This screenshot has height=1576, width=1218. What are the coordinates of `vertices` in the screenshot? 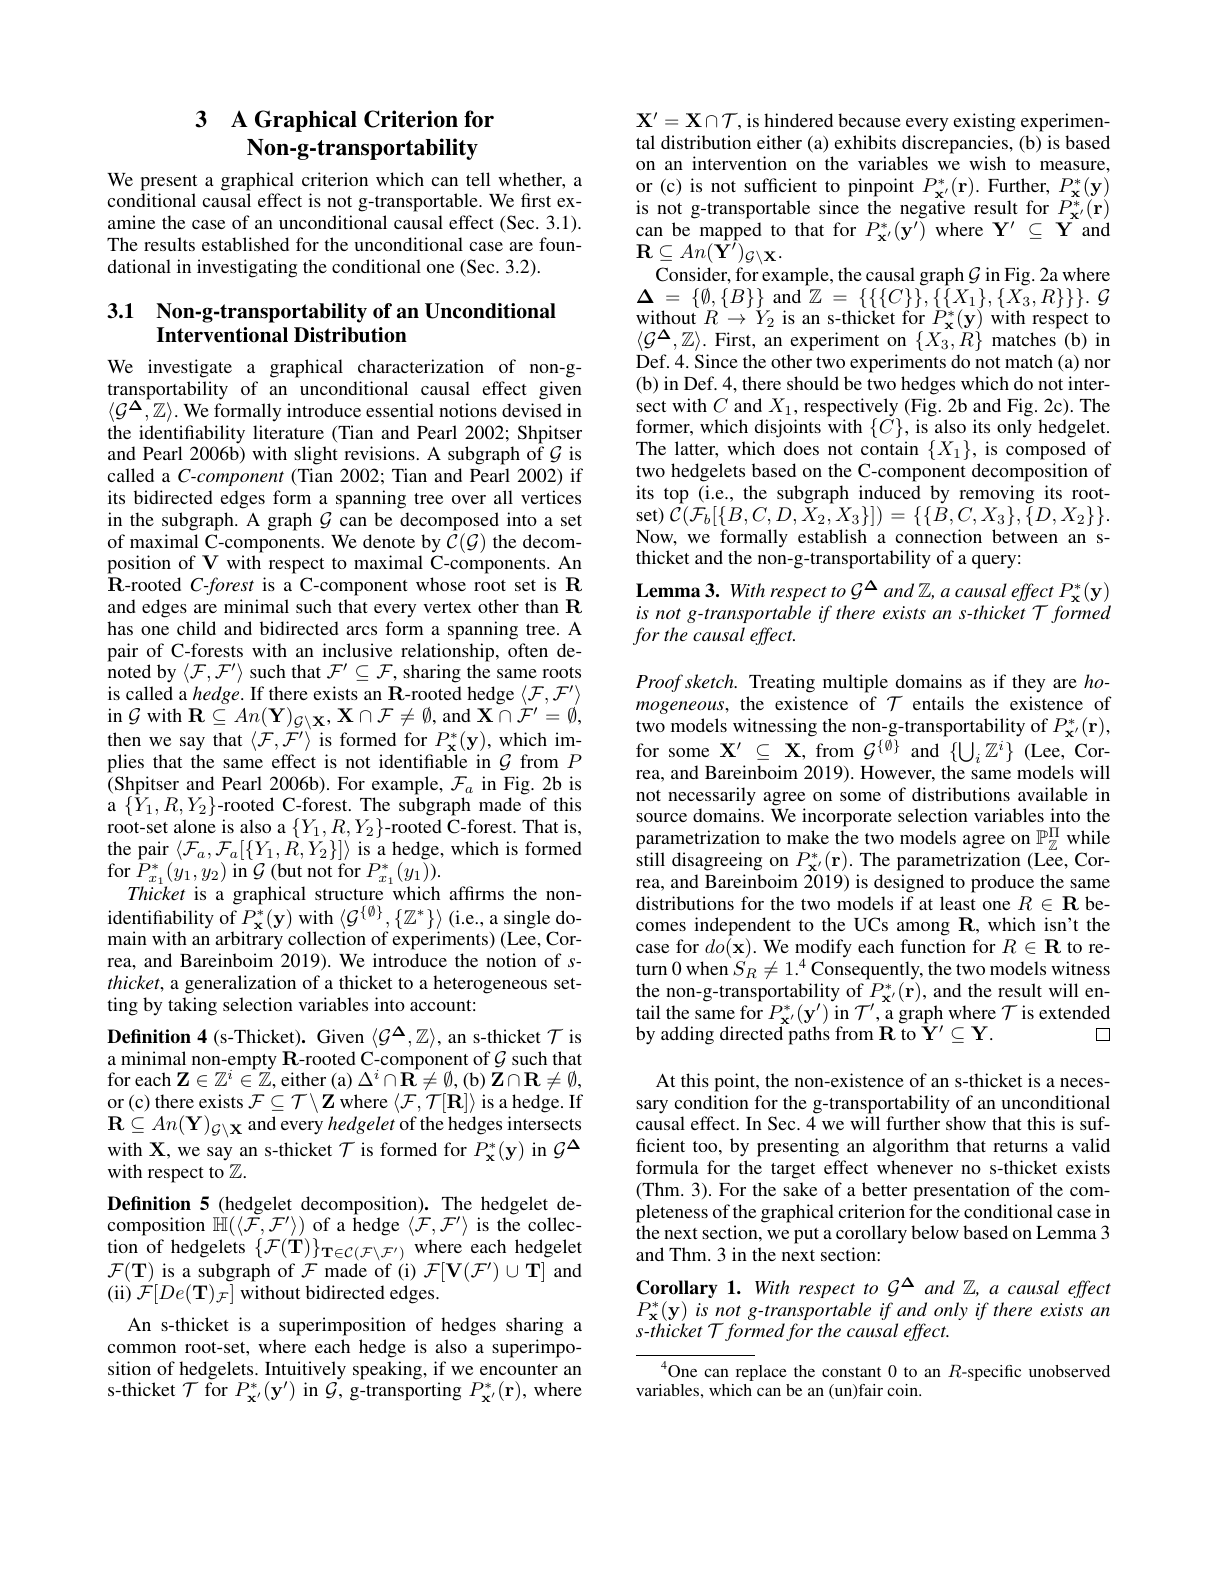 It's located at (551, 497).
